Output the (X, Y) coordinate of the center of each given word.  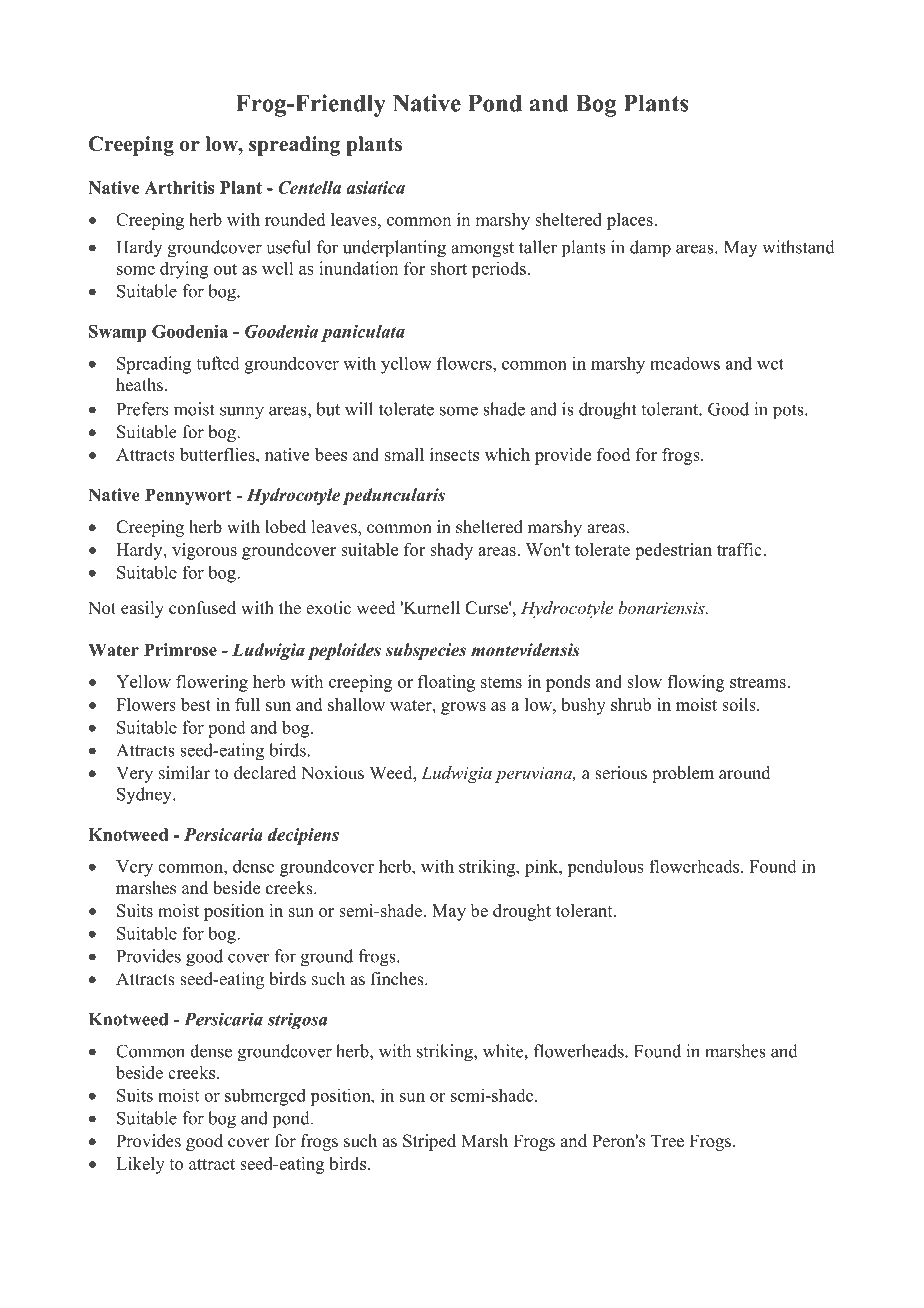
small (404, 454)
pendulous (605, 868)
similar (184, 773)
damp (650, 248)
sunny (242, 413)
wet (770, 364)
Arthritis (179, 187)
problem (683, 774)
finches (398, 979)
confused (202, 608)
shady (451, 551)
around (745, 773)
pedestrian (673, 551)
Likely (140, 1165)
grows (463, 708)
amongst (482, 250)
